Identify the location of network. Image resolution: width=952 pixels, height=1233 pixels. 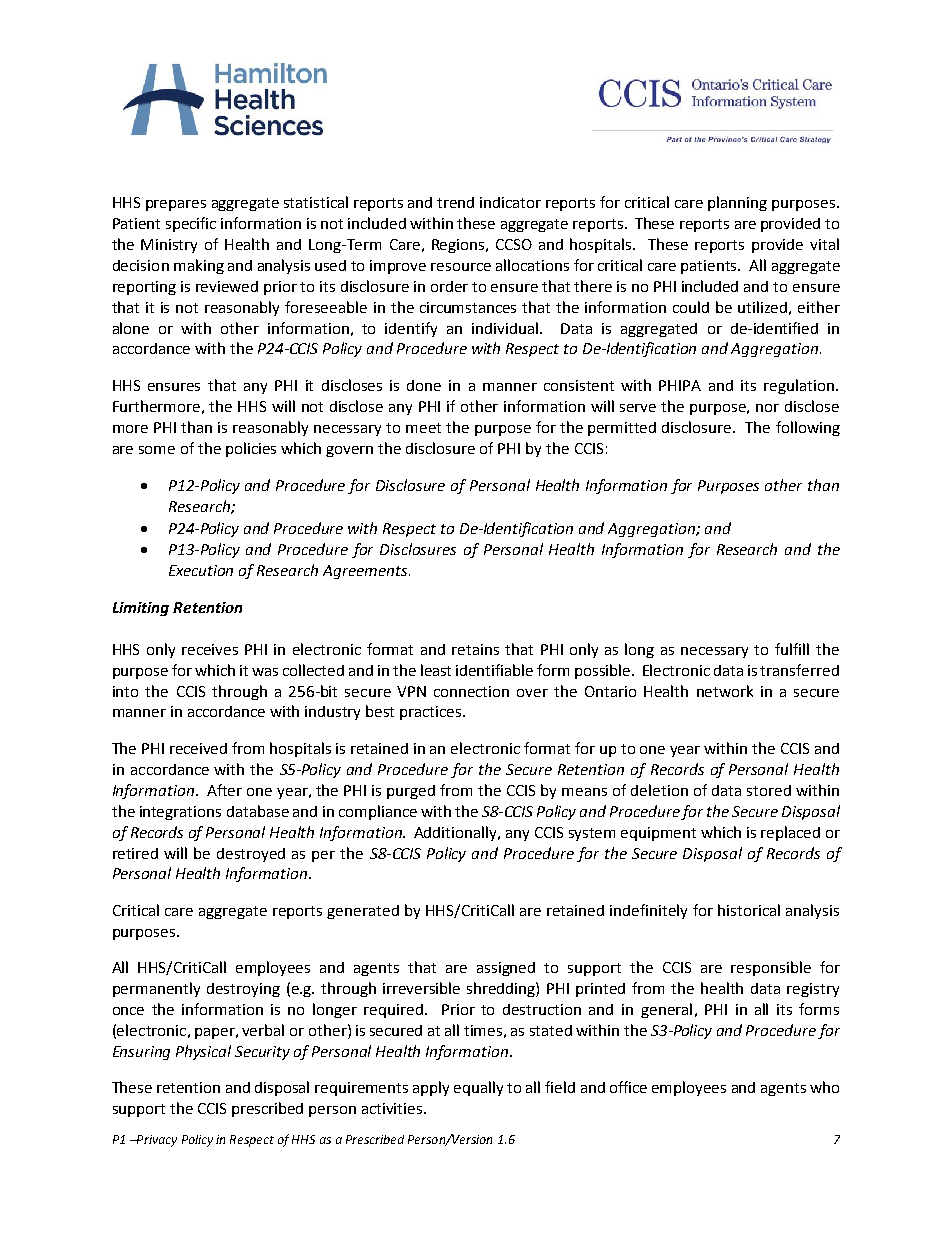
(725, 691).
